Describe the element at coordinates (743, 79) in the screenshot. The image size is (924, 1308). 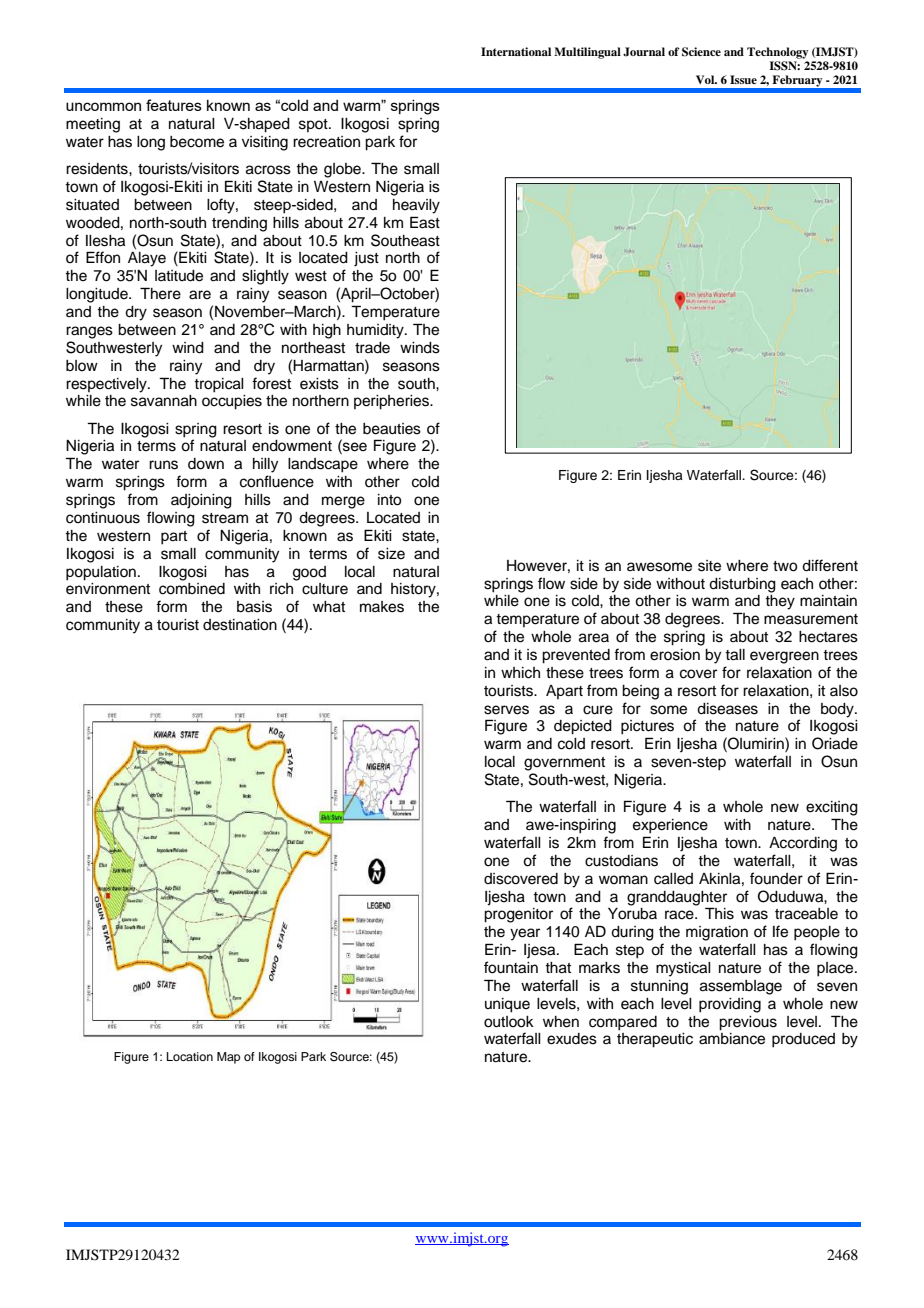
I see `Issue` at that location.
